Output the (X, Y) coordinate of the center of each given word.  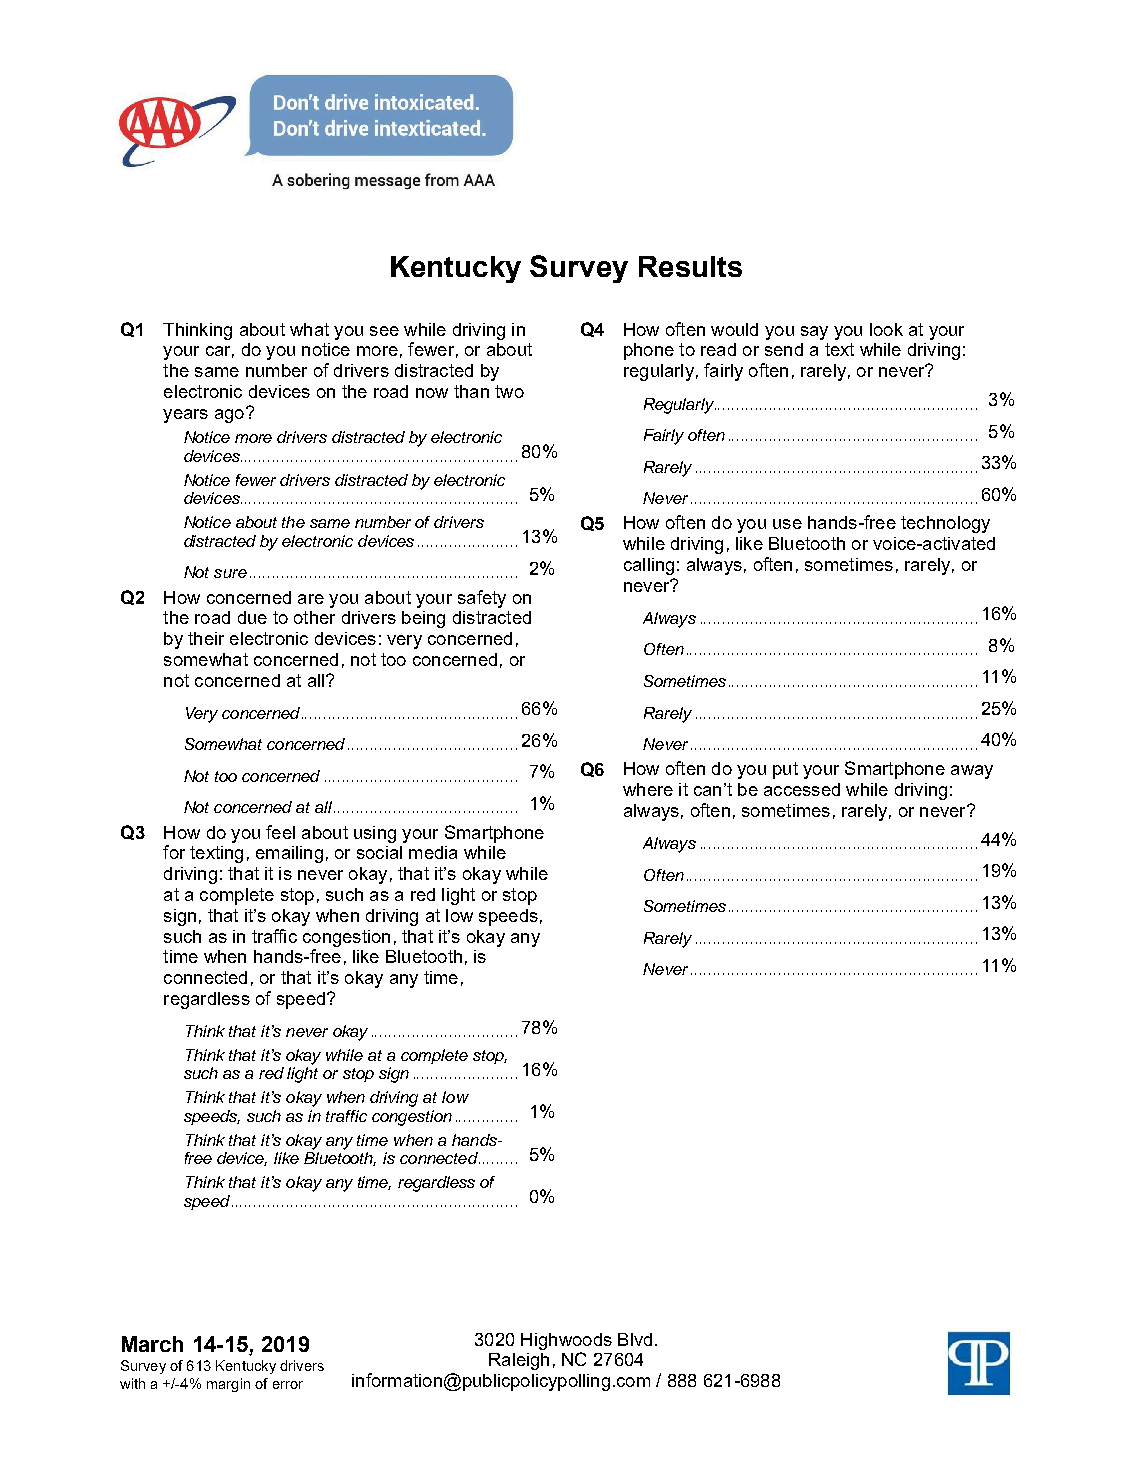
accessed (802, 789)
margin (228, 1385)
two (509, 391)
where (648, 789)
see (384, 331)
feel (280, 832)
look (886, 329)
